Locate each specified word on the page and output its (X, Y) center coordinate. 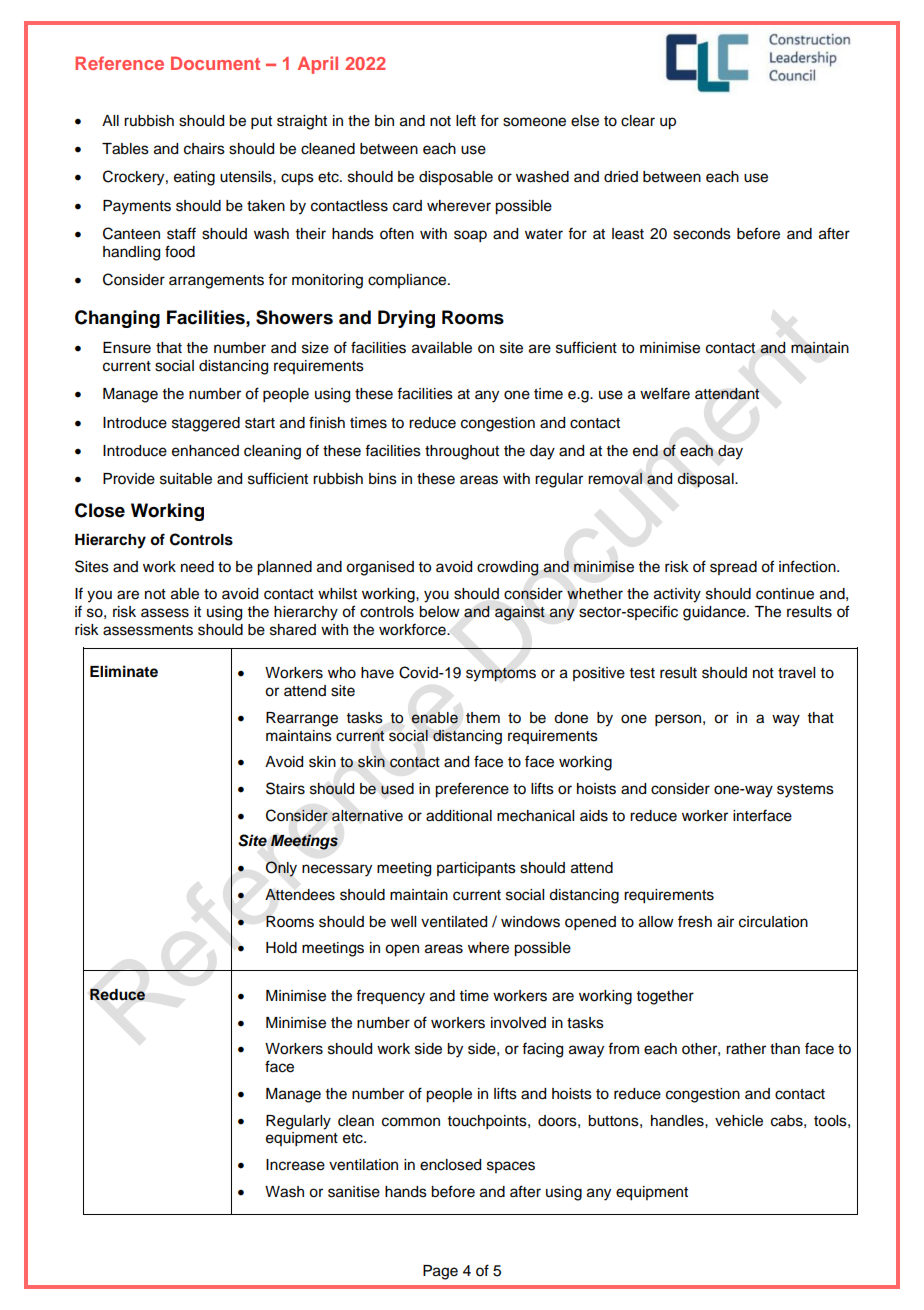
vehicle (739, 1121)
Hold (281, 948)
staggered (206, 424)
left (466, 120)
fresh (695, 921)
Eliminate (124, 671)
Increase (295, 1165)
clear (638, 121)
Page (440, 1272)
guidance (715, 613)
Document (215, 63)
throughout (462, 452)
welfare (665, 393)
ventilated (454, 922)
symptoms (501, 675)
